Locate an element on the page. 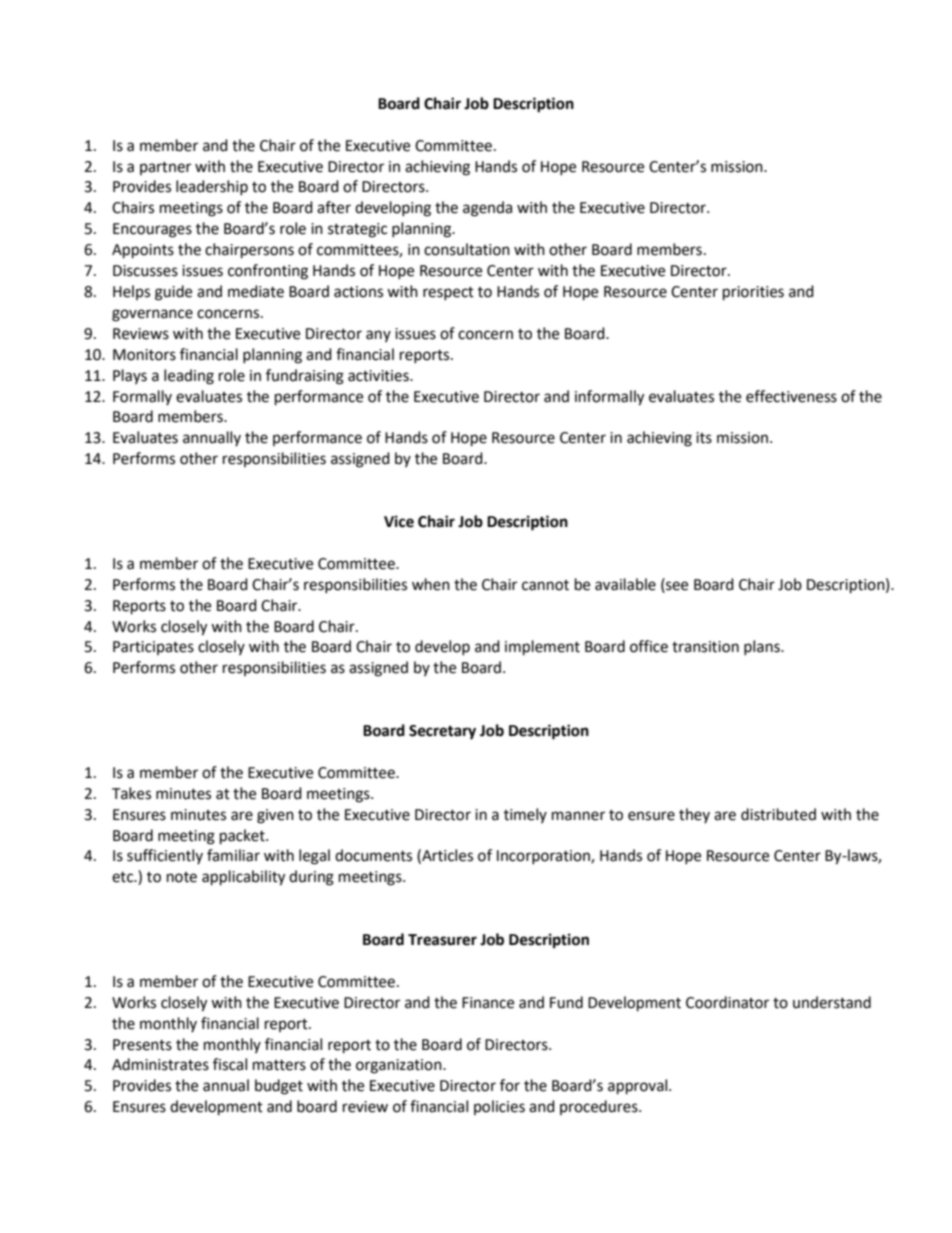 The image size is (952, 1233). leading is located at coordinates (189, 377).
